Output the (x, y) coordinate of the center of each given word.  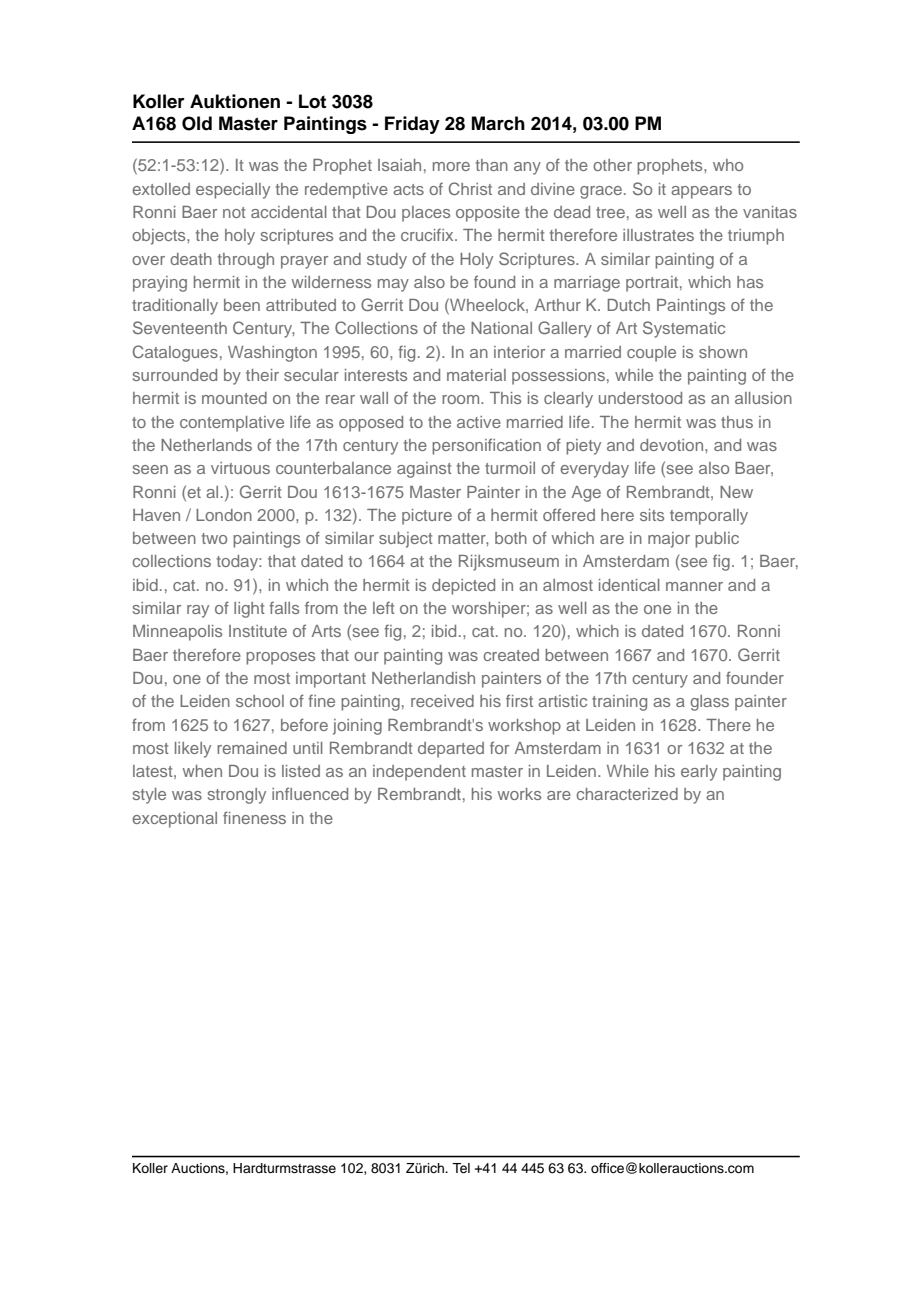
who (728, 165)
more (451, 166)
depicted (463, 587)
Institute (258, 631)
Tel (461, 1168)
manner (694, 586)
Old (197, 123)
